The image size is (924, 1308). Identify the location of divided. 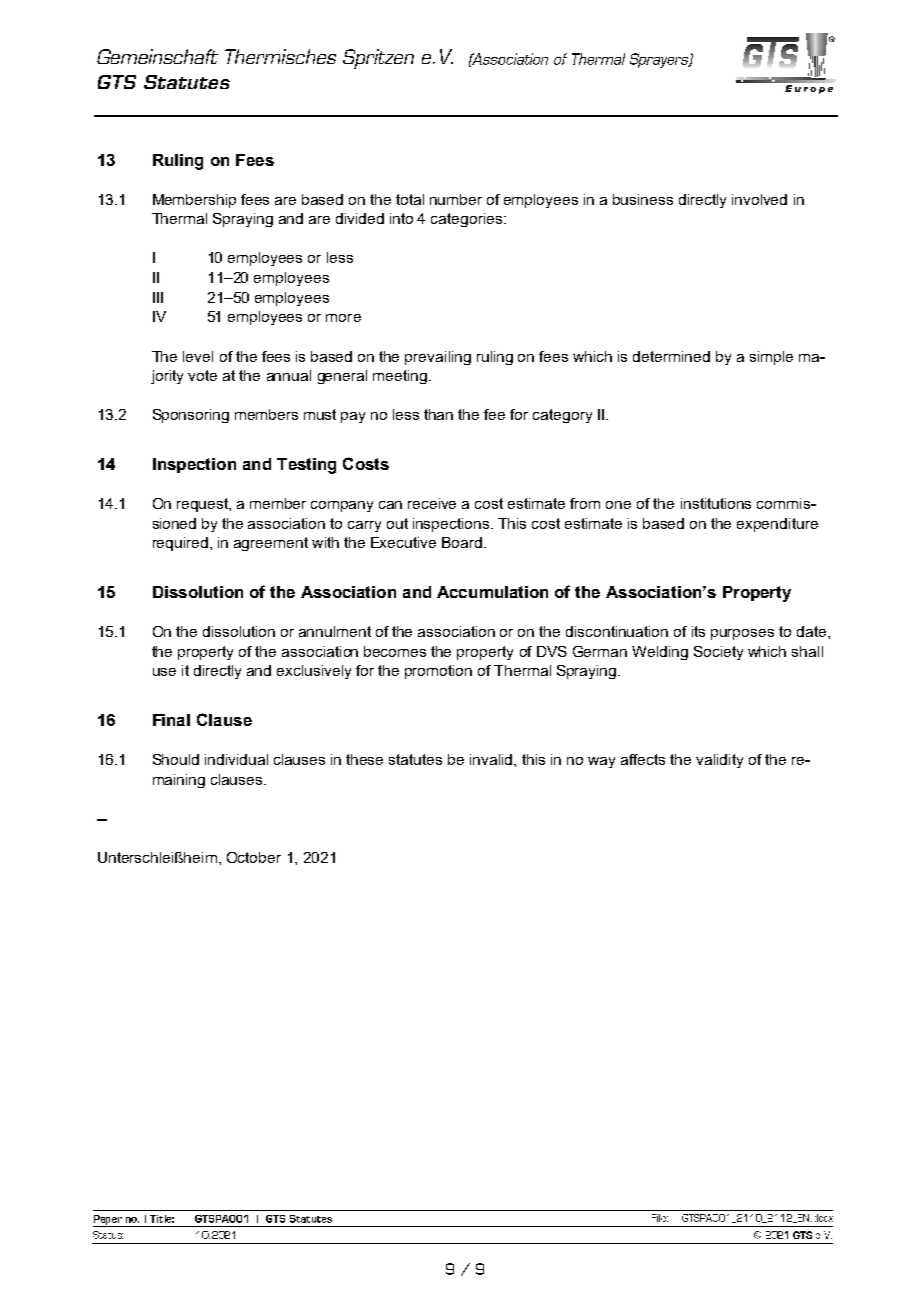
(360, 218).
